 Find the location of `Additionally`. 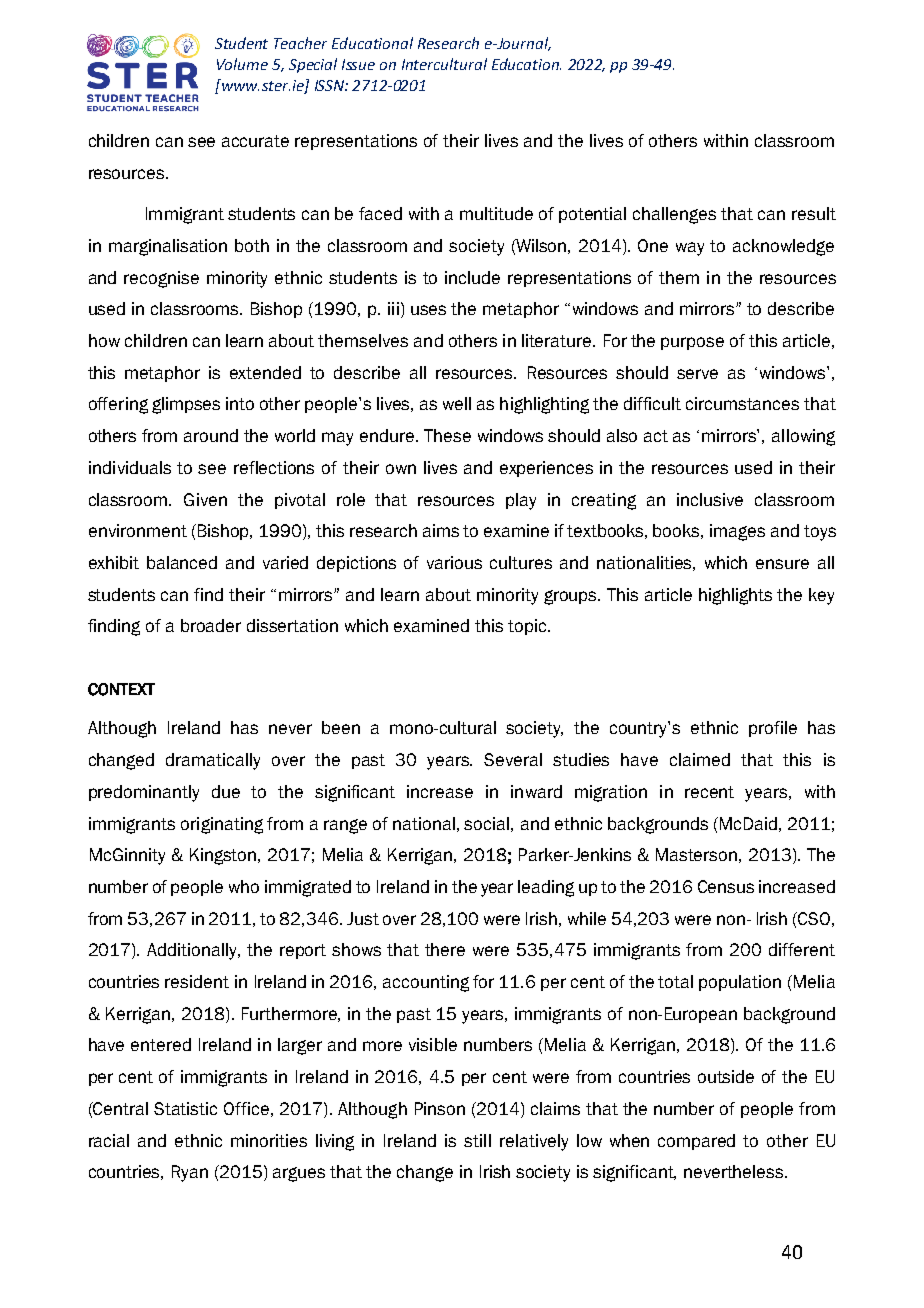

Additionally is located at coordinates (193, 951).
